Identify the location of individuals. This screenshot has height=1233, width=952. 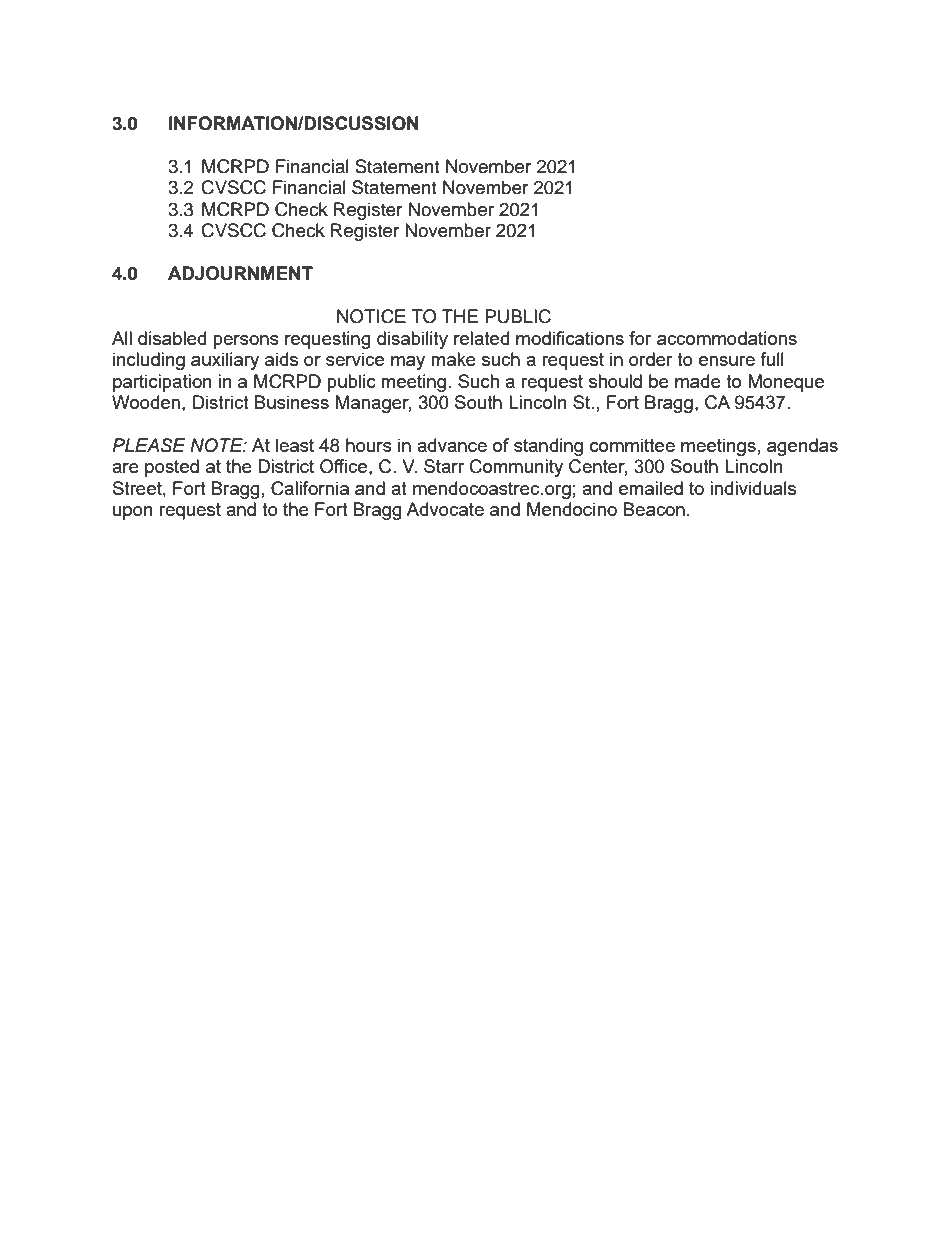
(753, 488).
